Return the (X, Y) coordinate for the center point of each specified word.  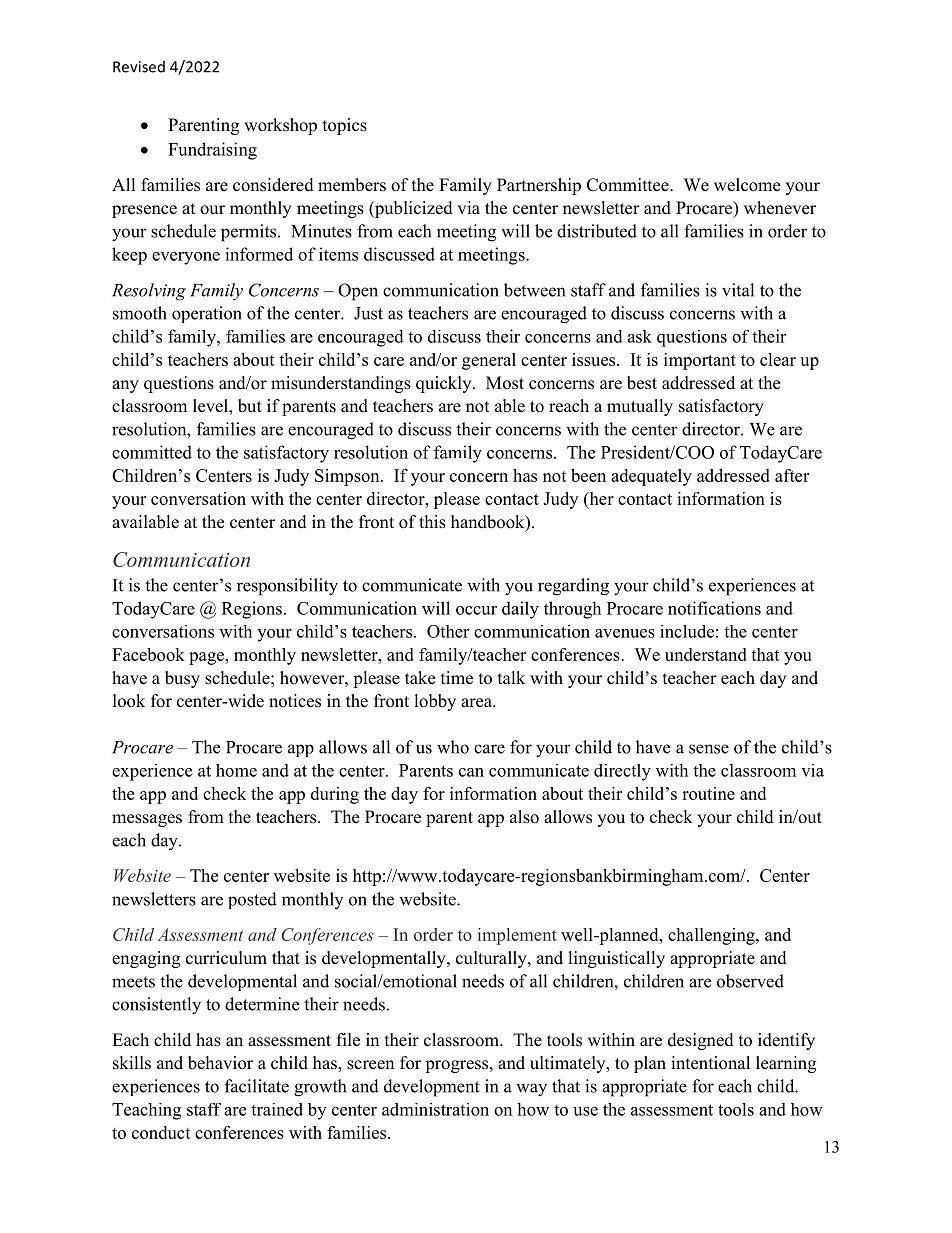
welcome (747, 185)
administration (435, 1109)
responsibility (287, 587)
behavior (220, 1063)
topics (345, 126)
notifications (714, 608)
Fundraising (212, 151)
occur (476, 610)
